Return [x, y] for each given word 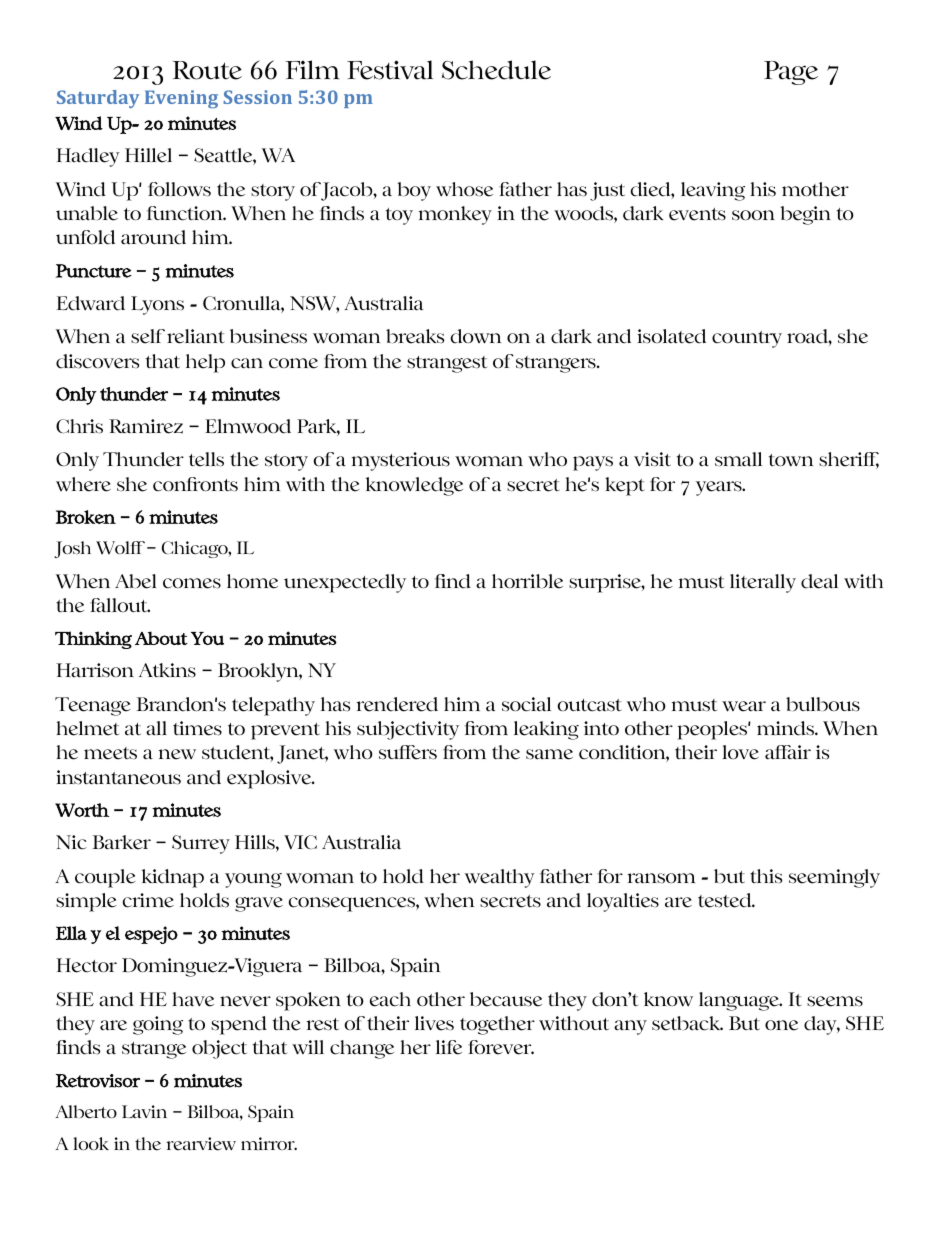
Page [791, 73]
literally [763, 583]
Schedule [496, 70]
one [781, 1025]
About [161, 638]
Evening [181, 99]
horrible [527, 581]
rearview [201, 1144]
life [449, 1047]
